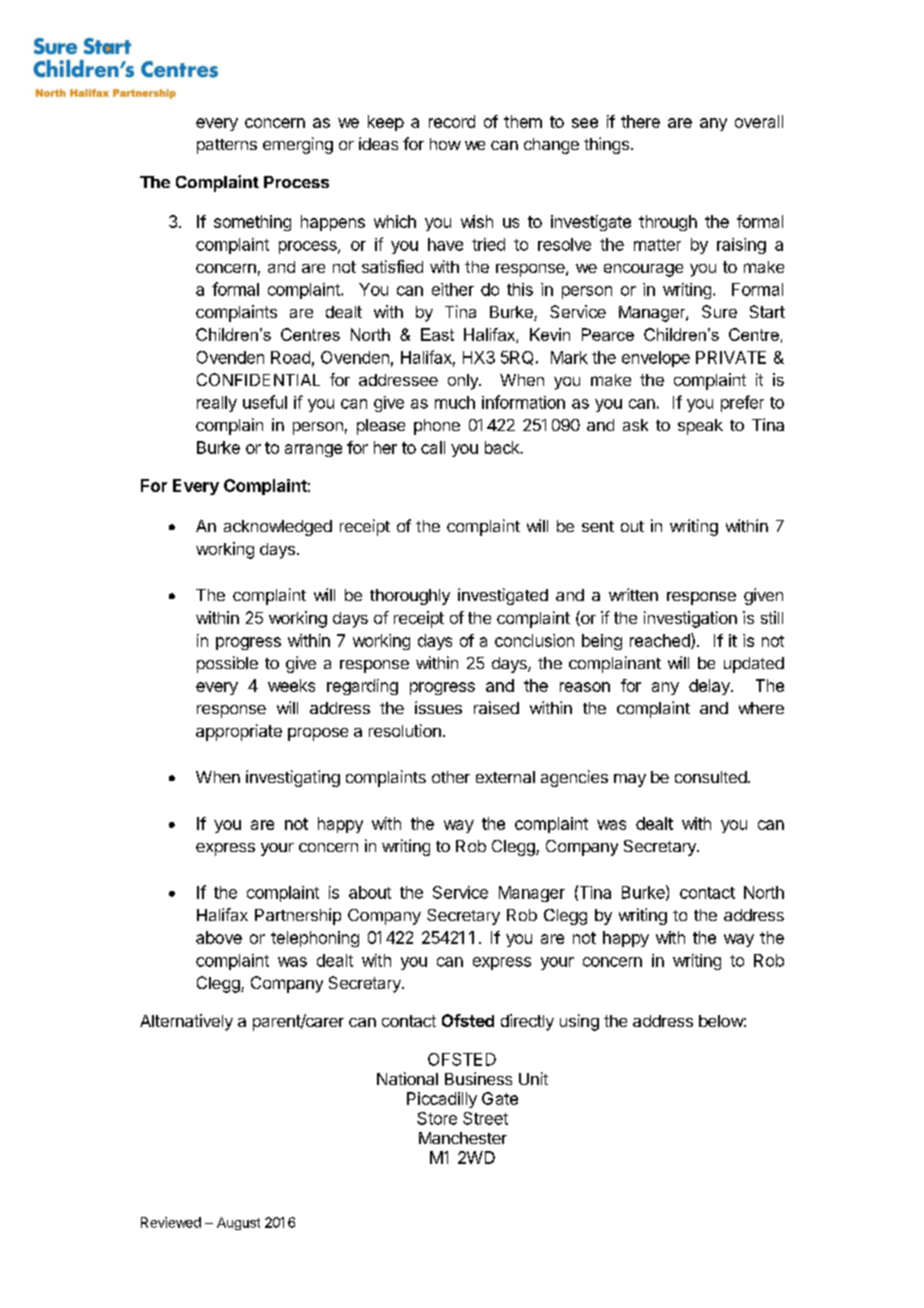 This page has width=924, height=1308. Describe the element at coordinates (533, 1078) in the page. I see `Unit` at that location.
